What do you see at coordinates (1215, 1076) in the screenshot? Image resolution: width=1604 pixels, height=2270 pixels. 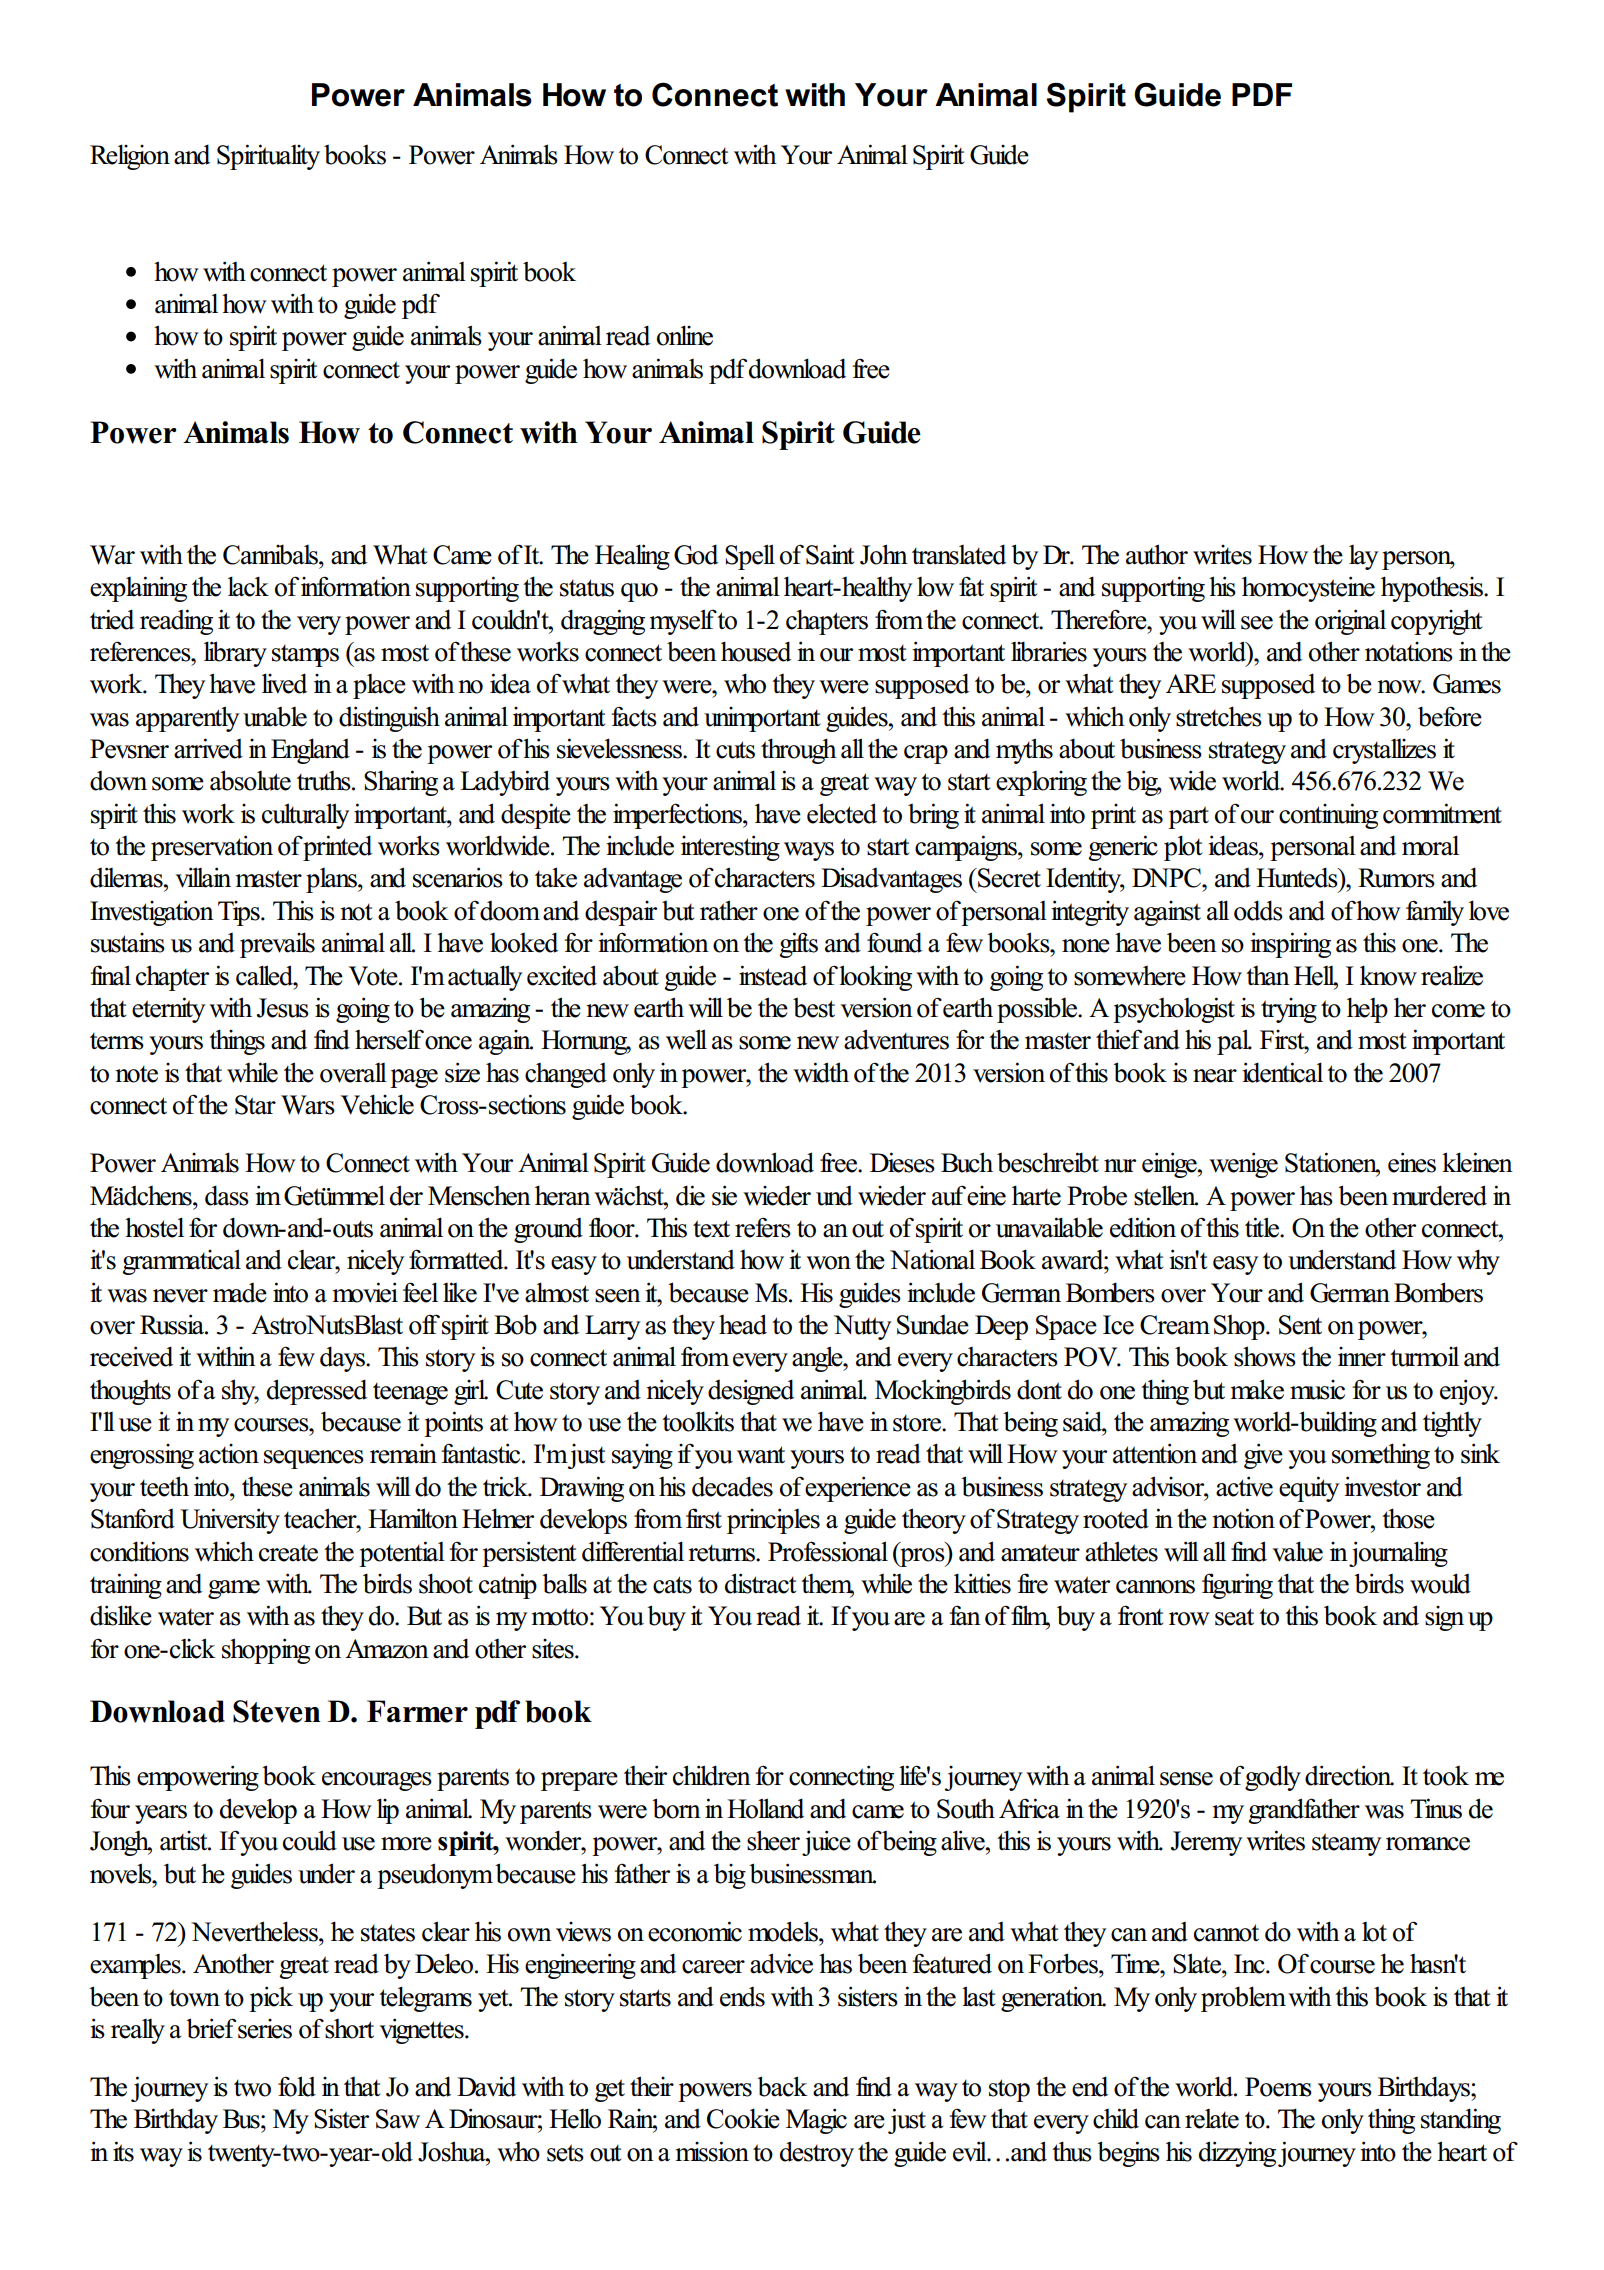 I see `near` at bounding box center [1215, 1076].
